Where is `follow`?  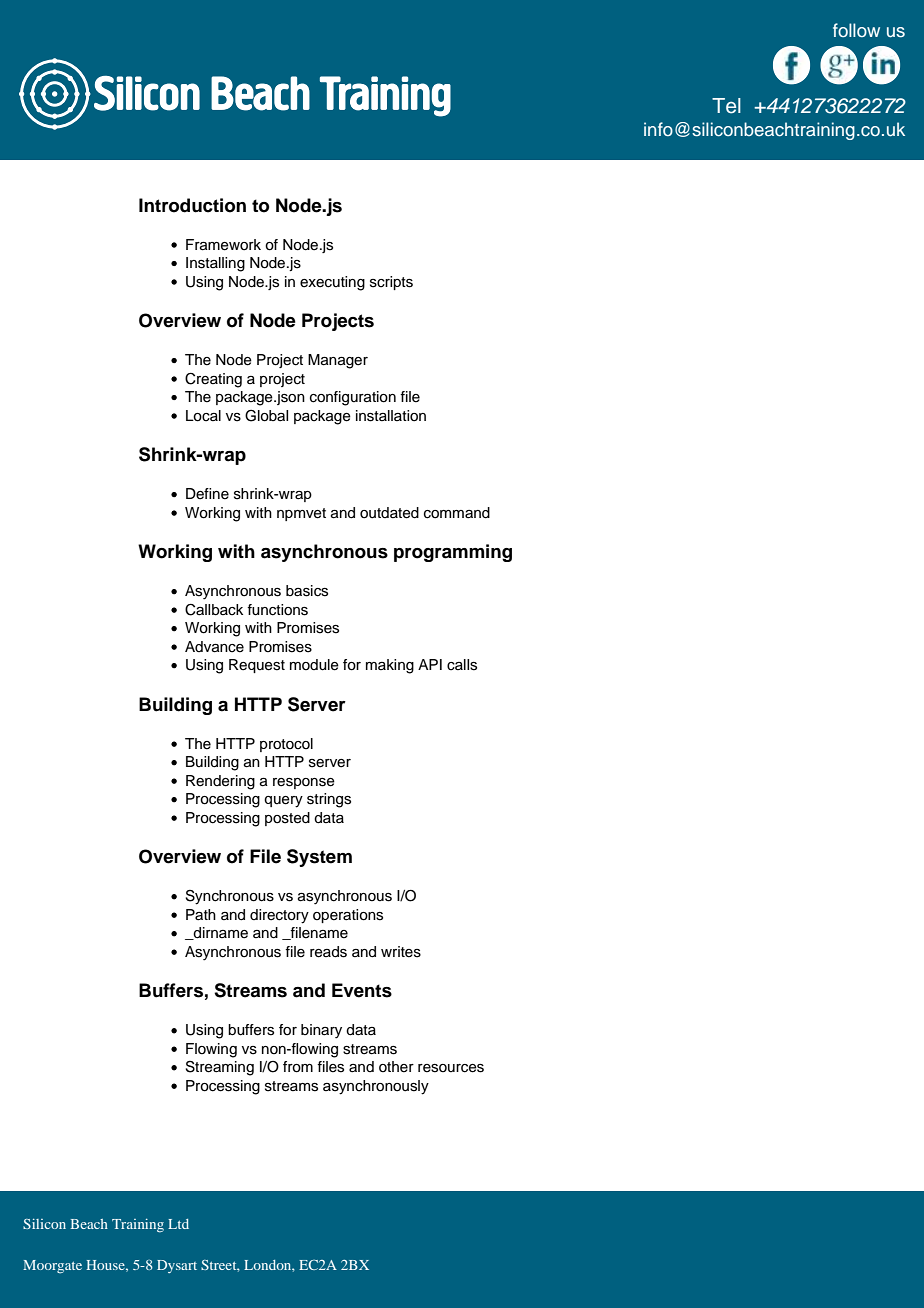 follow is located at coordinates (856, 30).
